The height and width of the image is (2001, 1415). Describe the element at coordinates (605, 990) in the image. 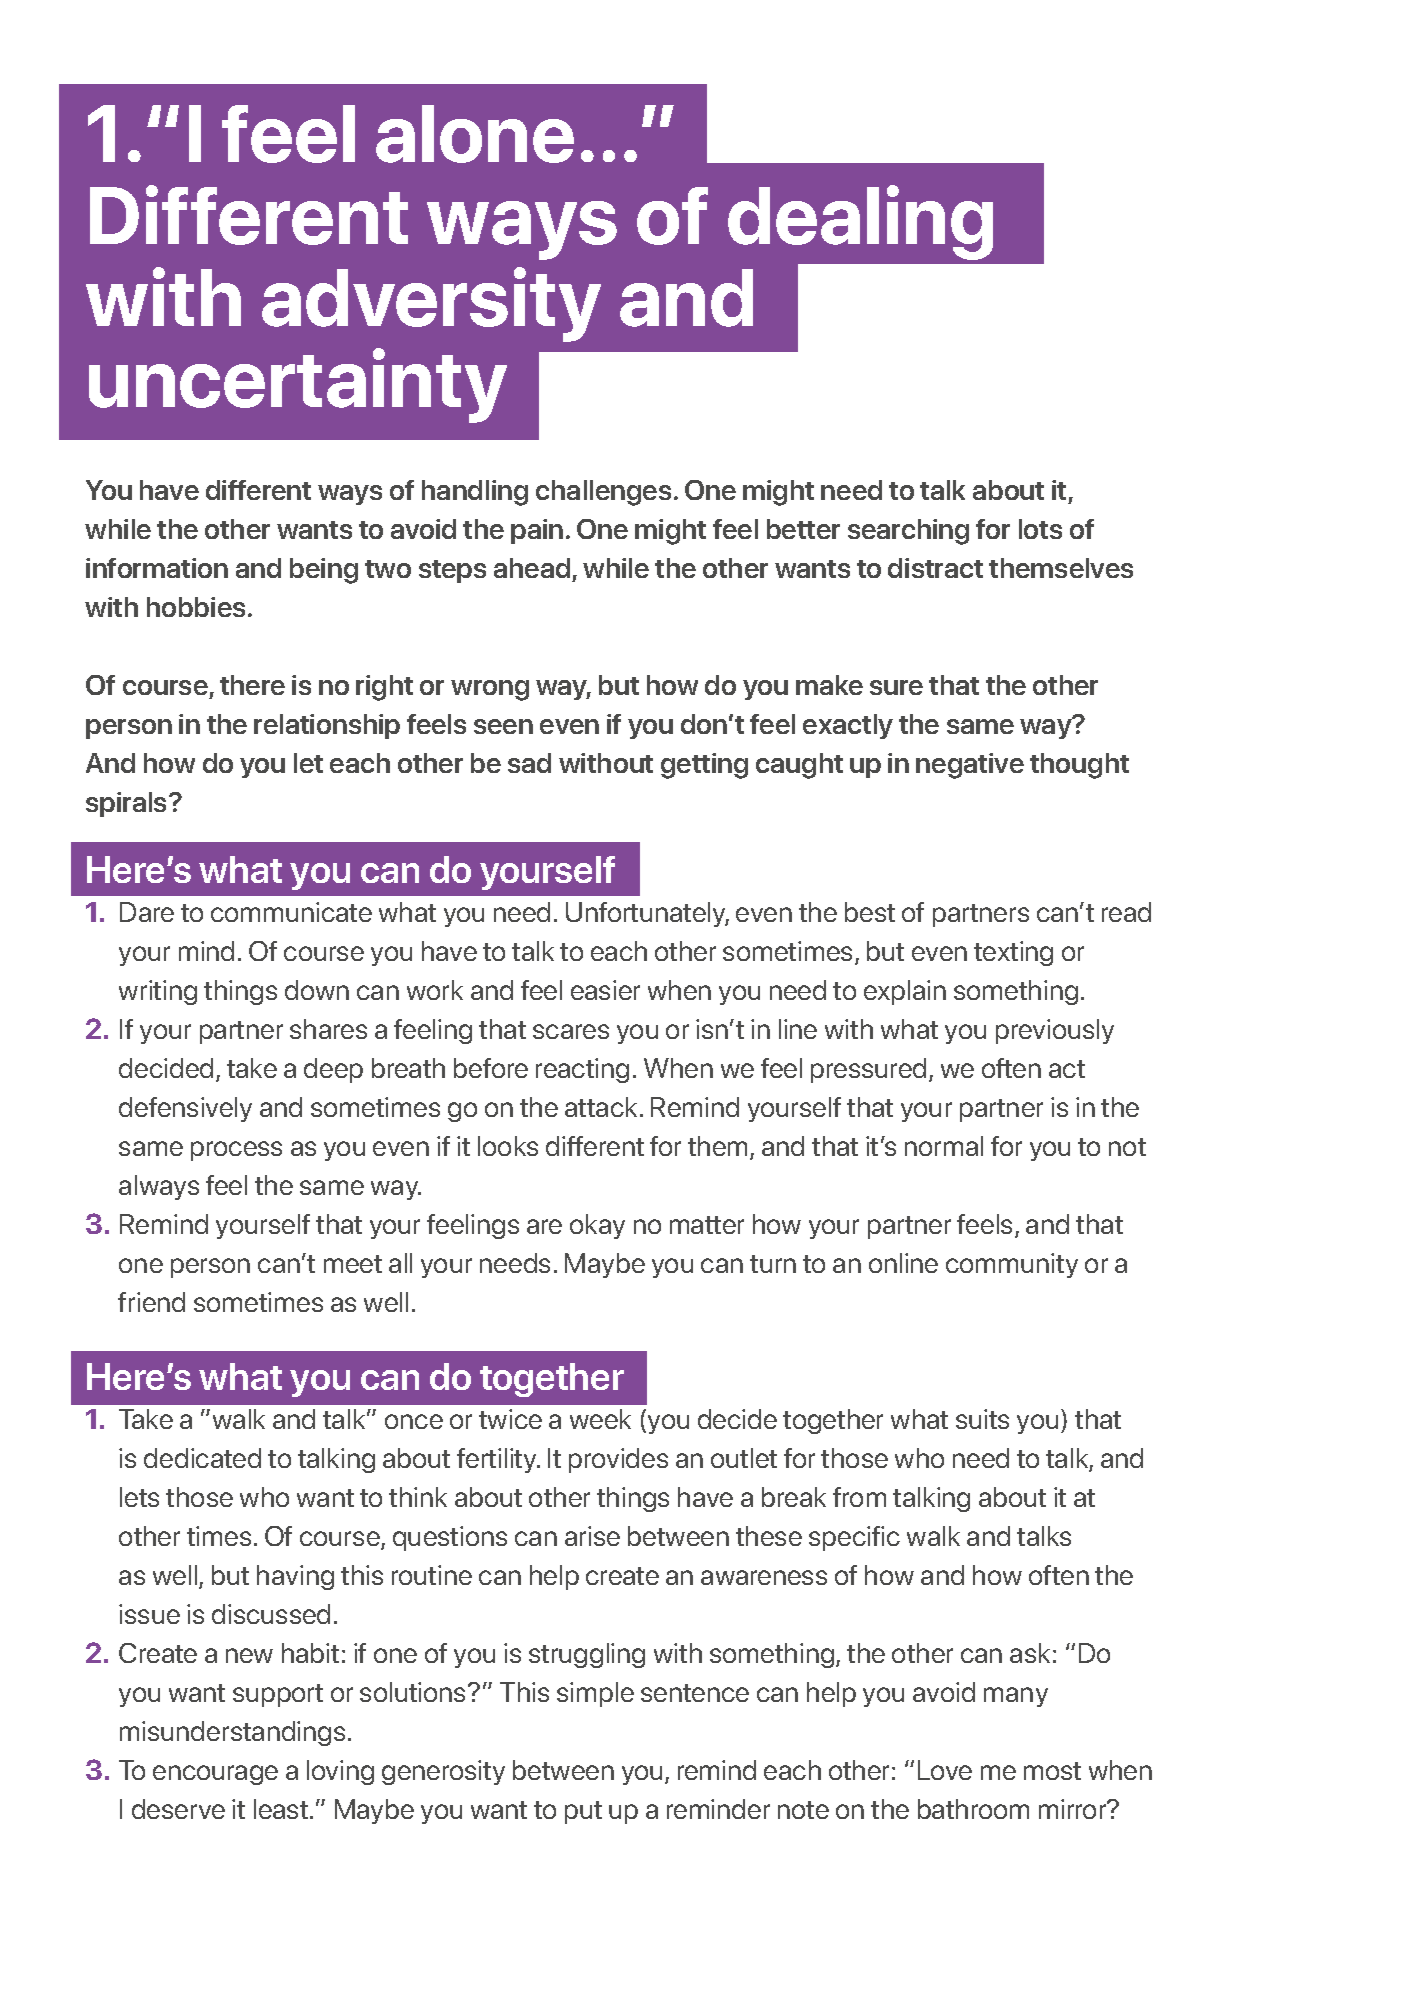

I see `easier` at that location.
